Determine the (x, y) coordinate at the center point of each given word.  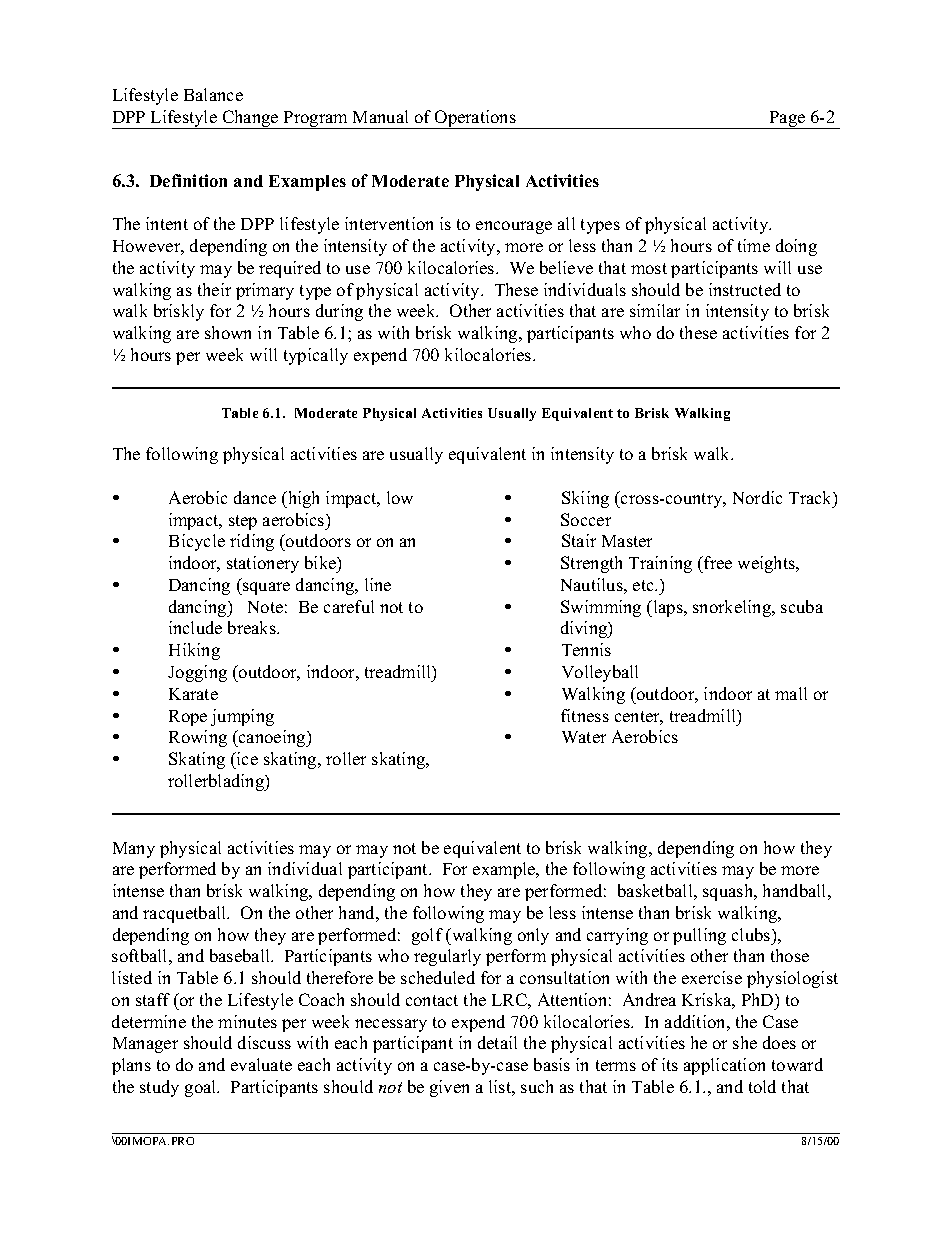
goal (202, 1088)
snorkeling (733, 608)
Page (787, 120)
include (195, 627)
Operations (475, 119)
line (378, 584)
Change (250, 119)
